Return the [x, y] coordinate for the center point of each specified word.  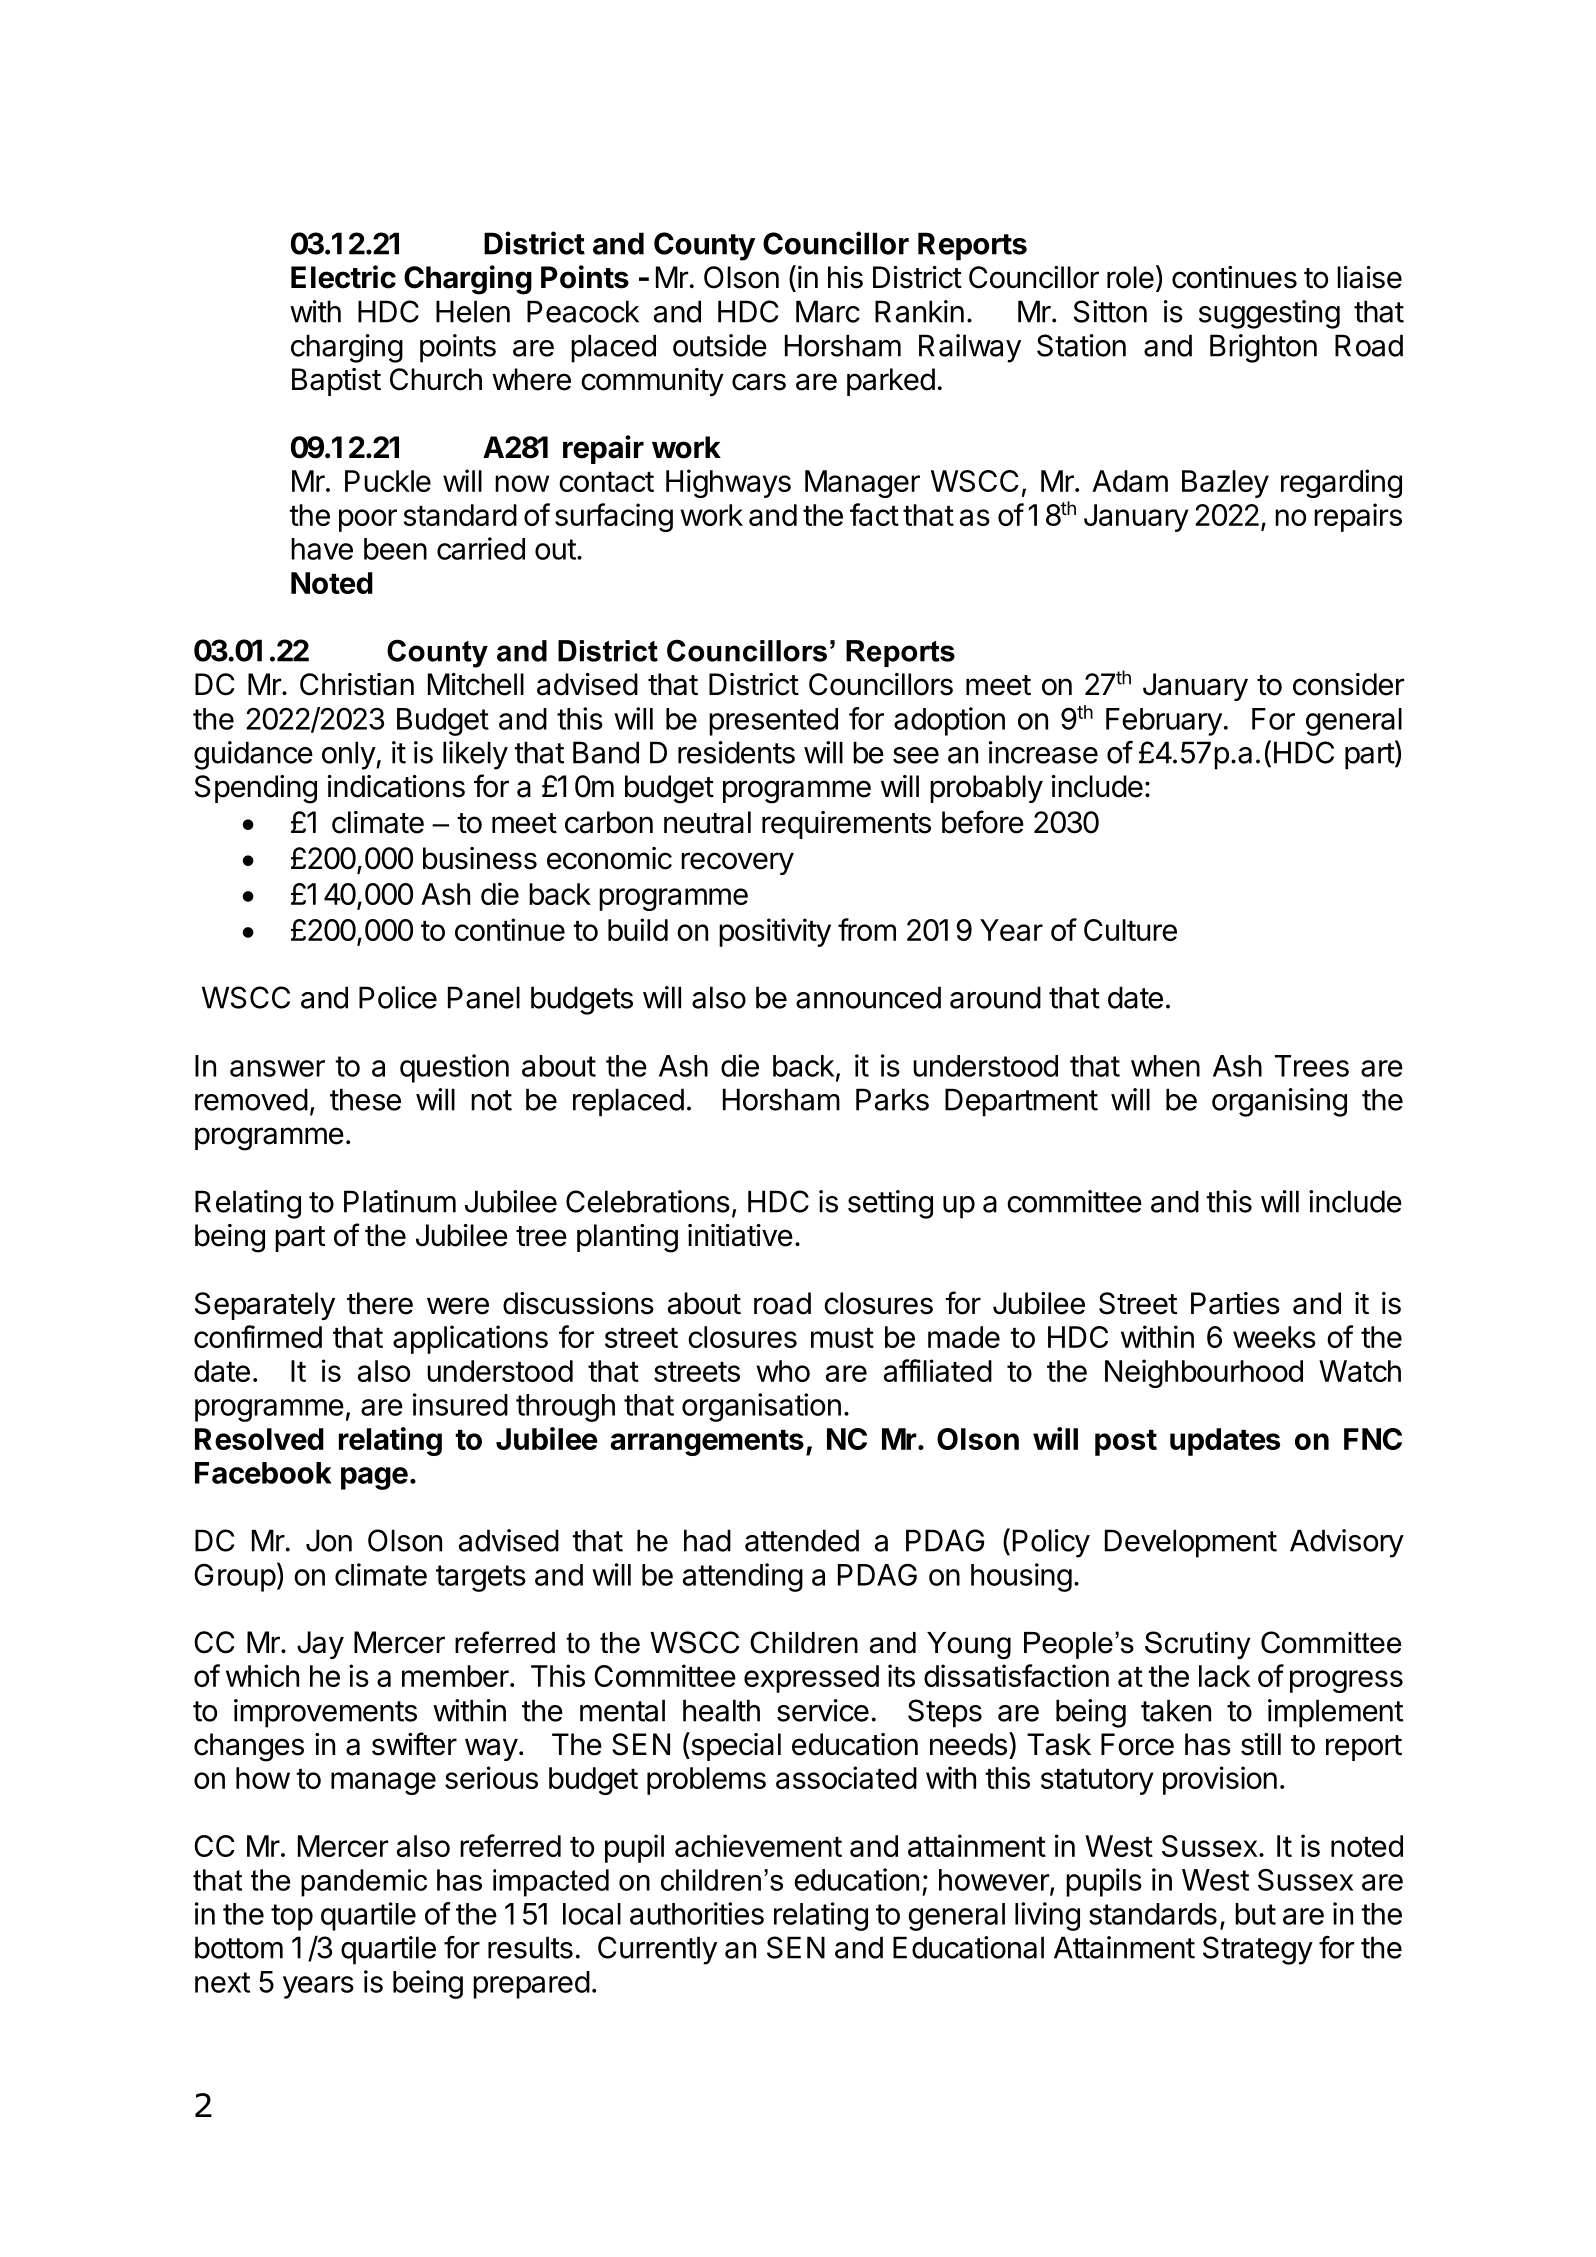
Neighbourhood [1204, 1373]
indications [396, 786]
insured [460, 1404]
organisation [761, 1407]
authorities [697, 1913]
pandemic [364, 1883]
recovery [737, 863]
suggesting [1269, 314]
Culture [1130, 930]
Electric [343, 277]
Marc [828, 311]
